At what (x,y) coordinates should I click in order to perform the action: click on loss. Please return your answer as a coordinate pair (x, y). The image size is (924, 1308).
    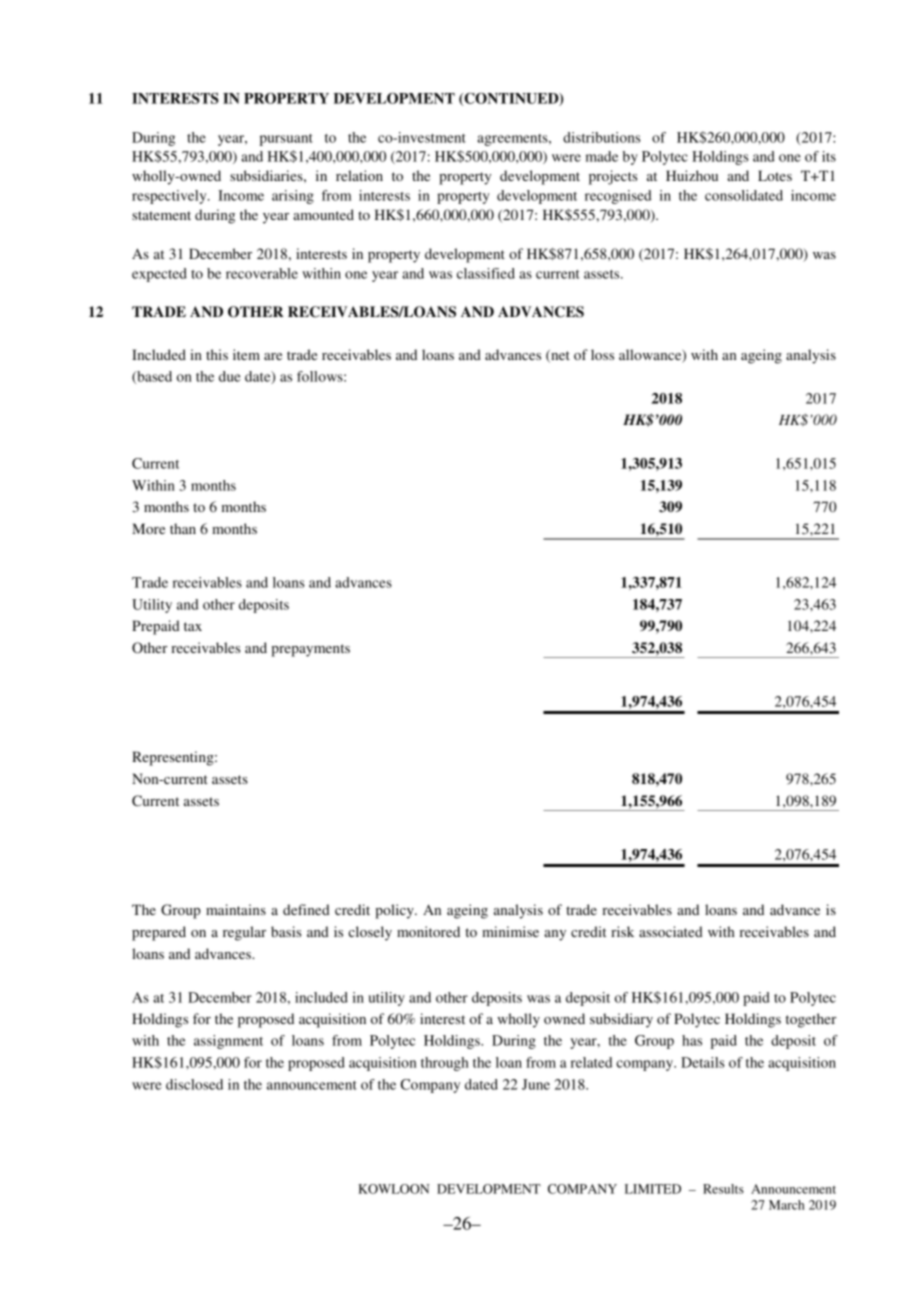
    Looking at the image, I should click on (602, 354).
